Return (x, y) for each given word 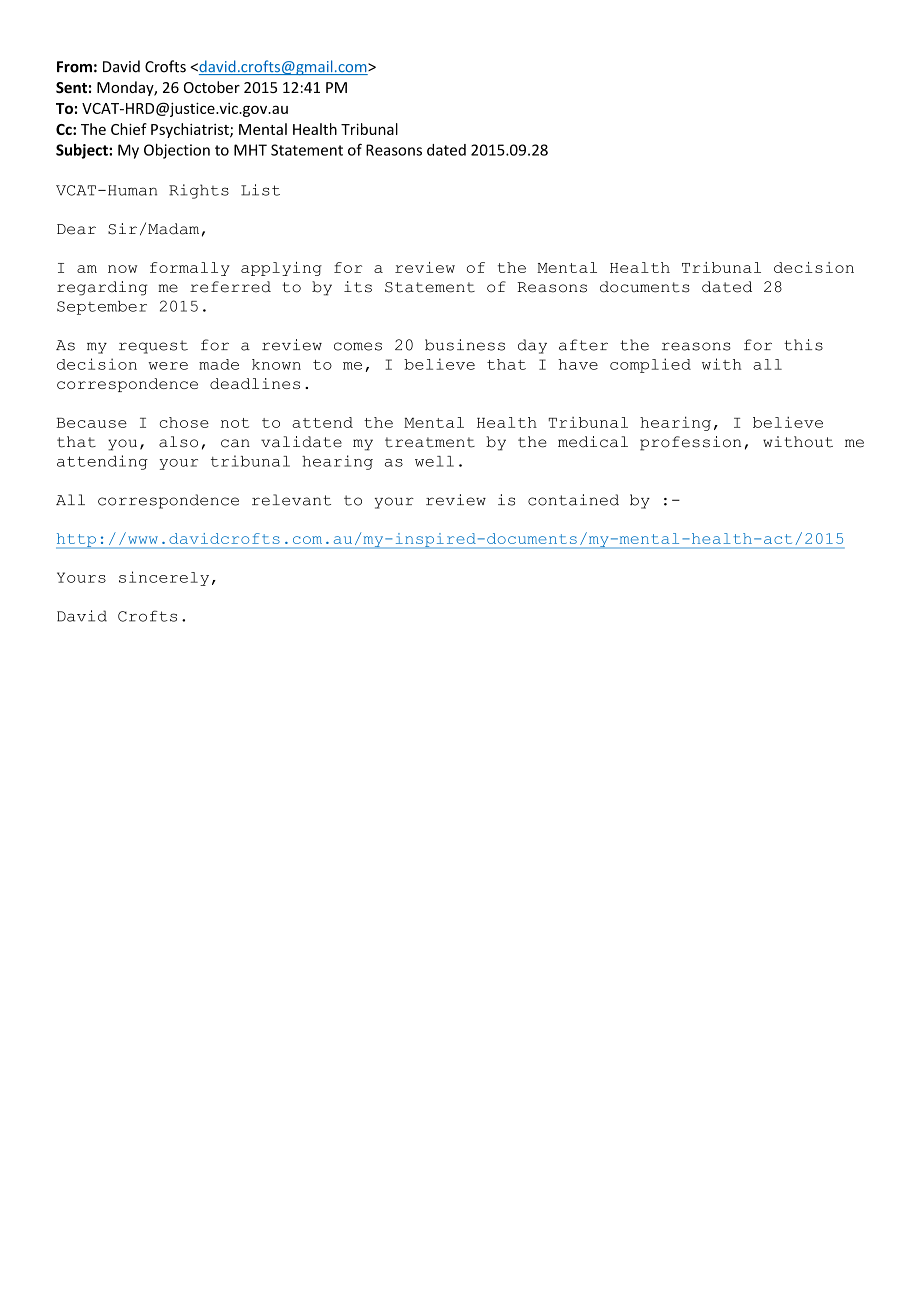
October (212, 87)
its (358, 287)
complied (650, 365)
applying (281, 269)
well (434, 461)
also (178, 442)
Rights (199, 191)
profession (690, 443)
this (803, 345)
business (465, 345)
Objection (177, 151)
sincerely (164, 578)
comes (358, 346)
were (168, 366)
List (260, 190)
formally (190, 269)
